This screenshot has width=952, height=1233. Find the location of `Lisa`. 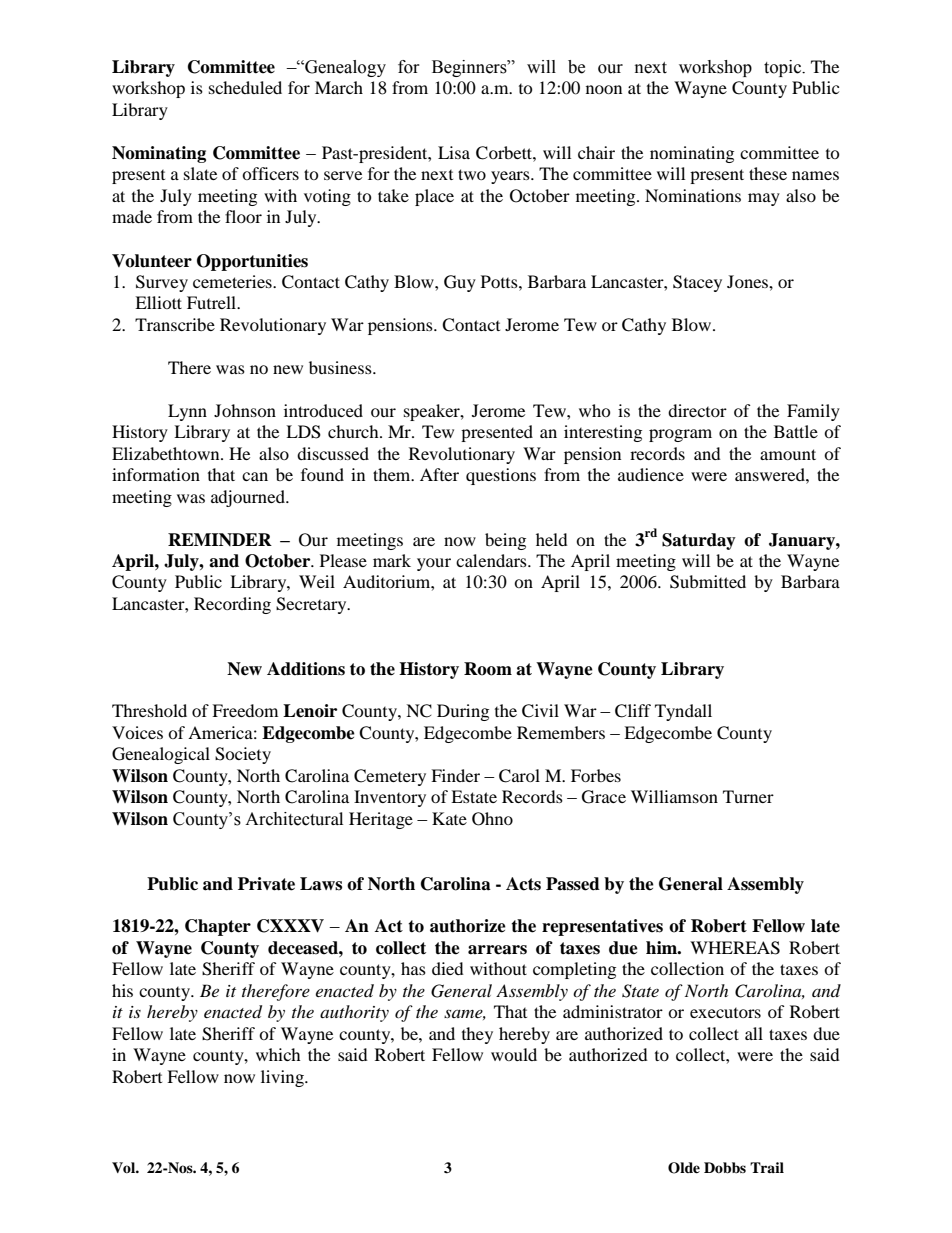

Lisa is located at coordinates (454, 152).
